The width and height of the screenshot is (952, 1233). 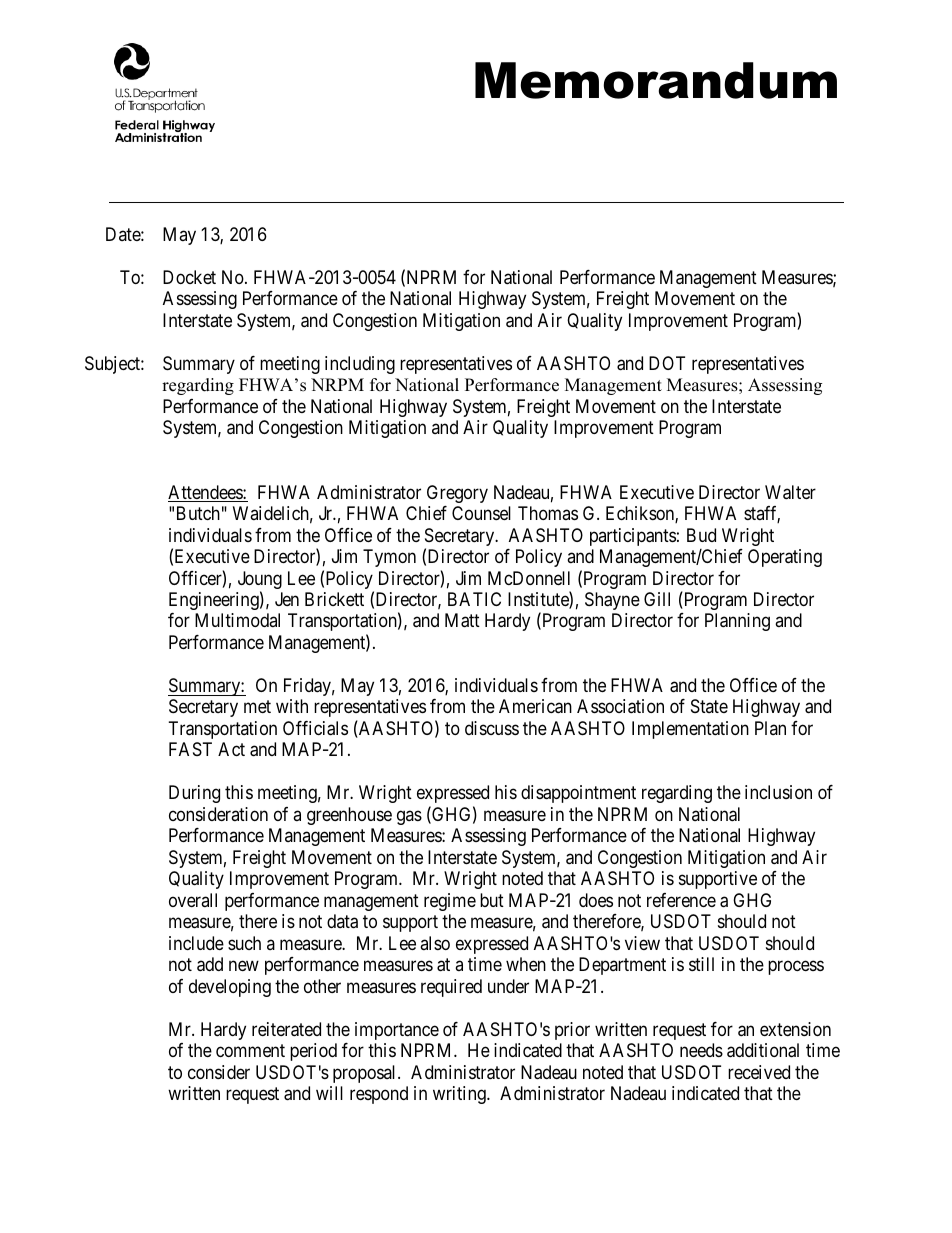 What do you see at coordinates (790, 492) in the screenshot?
I see `Walter` at bounding box center [790, 492].
